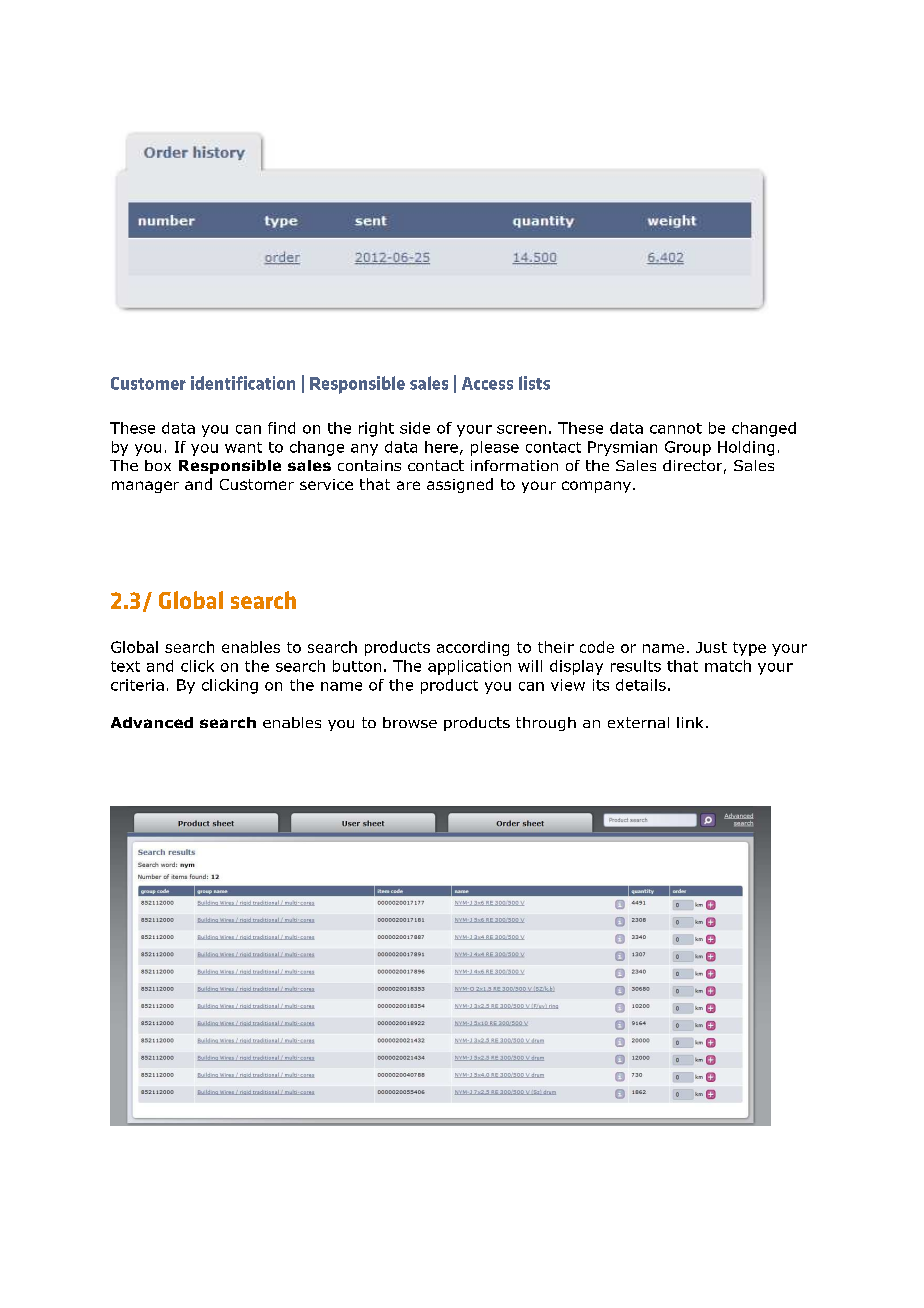  What do you see at coordinates (487, 383) in the document?
I see `Access` at bounding box center [487, 383].
